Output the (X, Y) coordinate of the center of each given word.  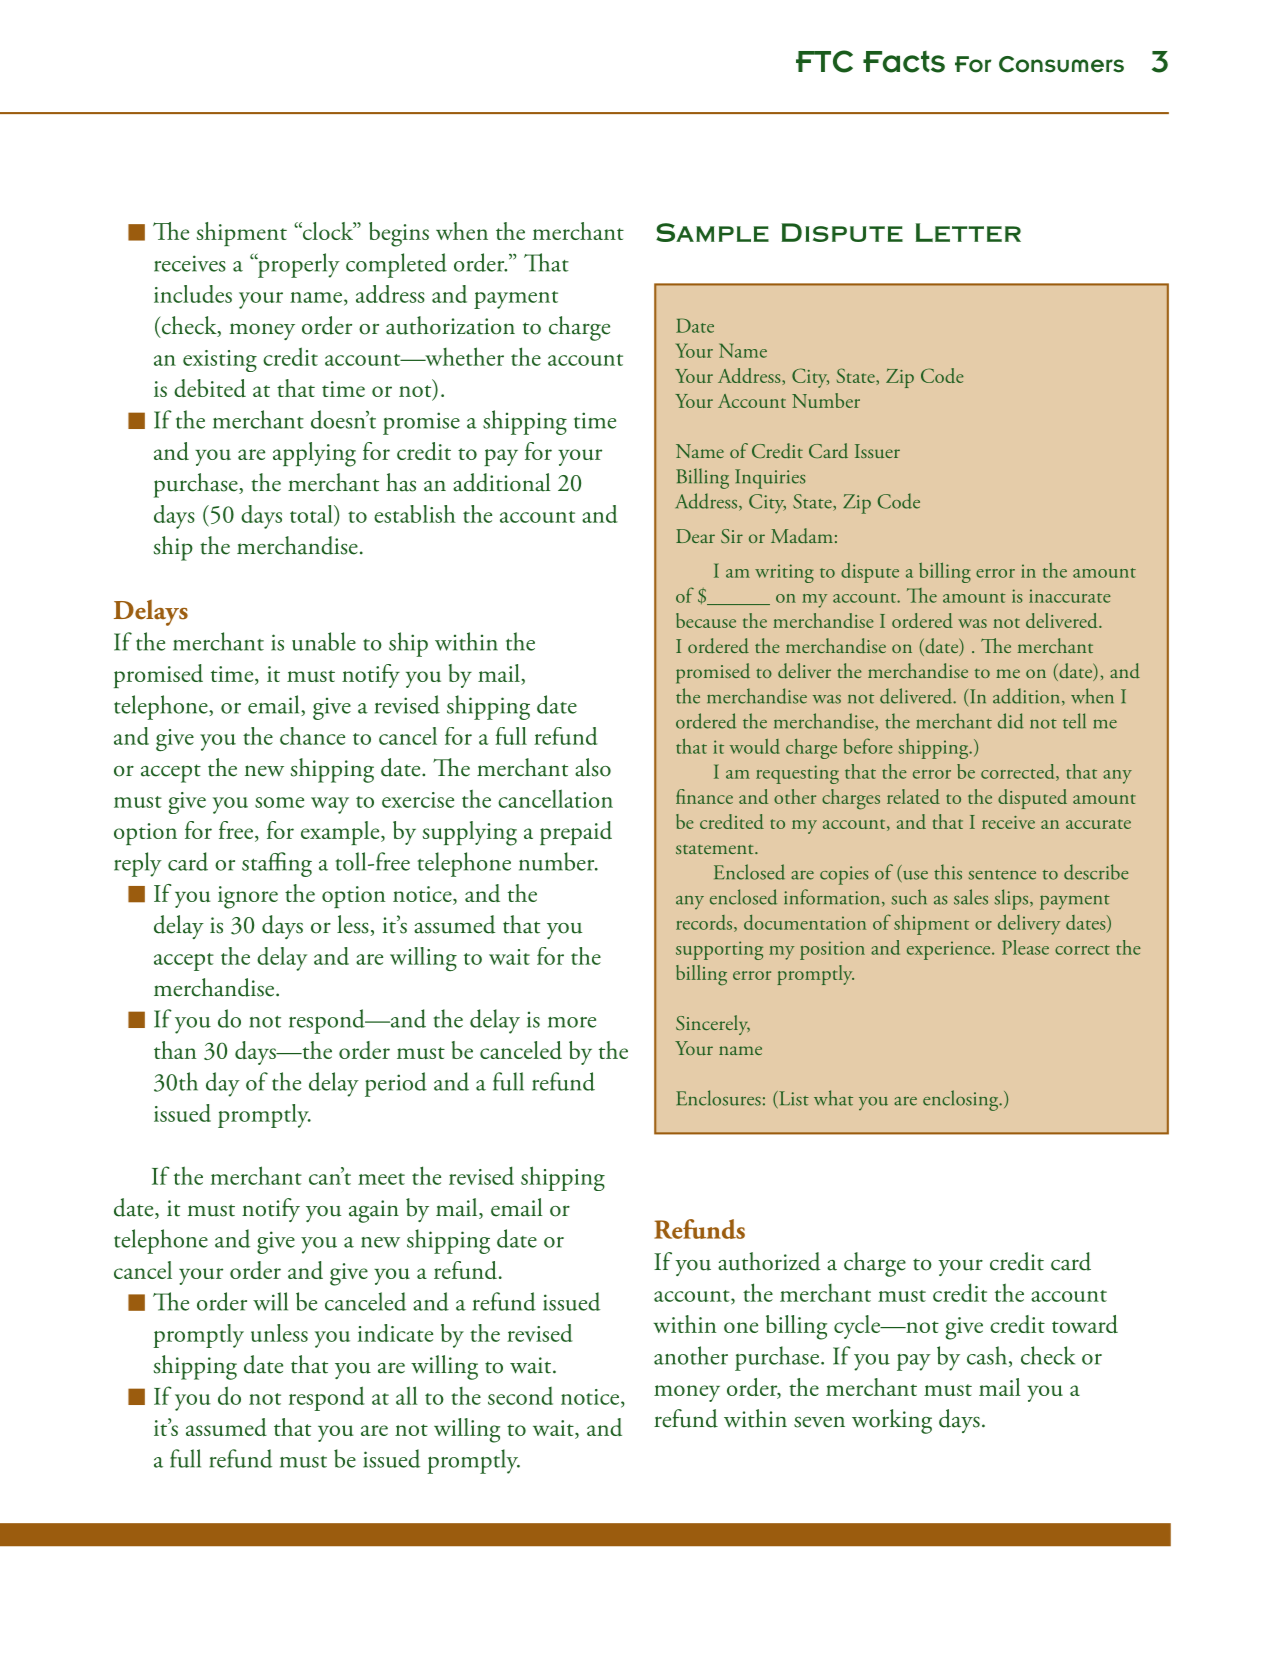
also (593, 767)
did (1011, 721)
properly (298, 265)
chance (312, 736)
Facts (904, 62)
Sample (712, 232)
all (407, 1395)
